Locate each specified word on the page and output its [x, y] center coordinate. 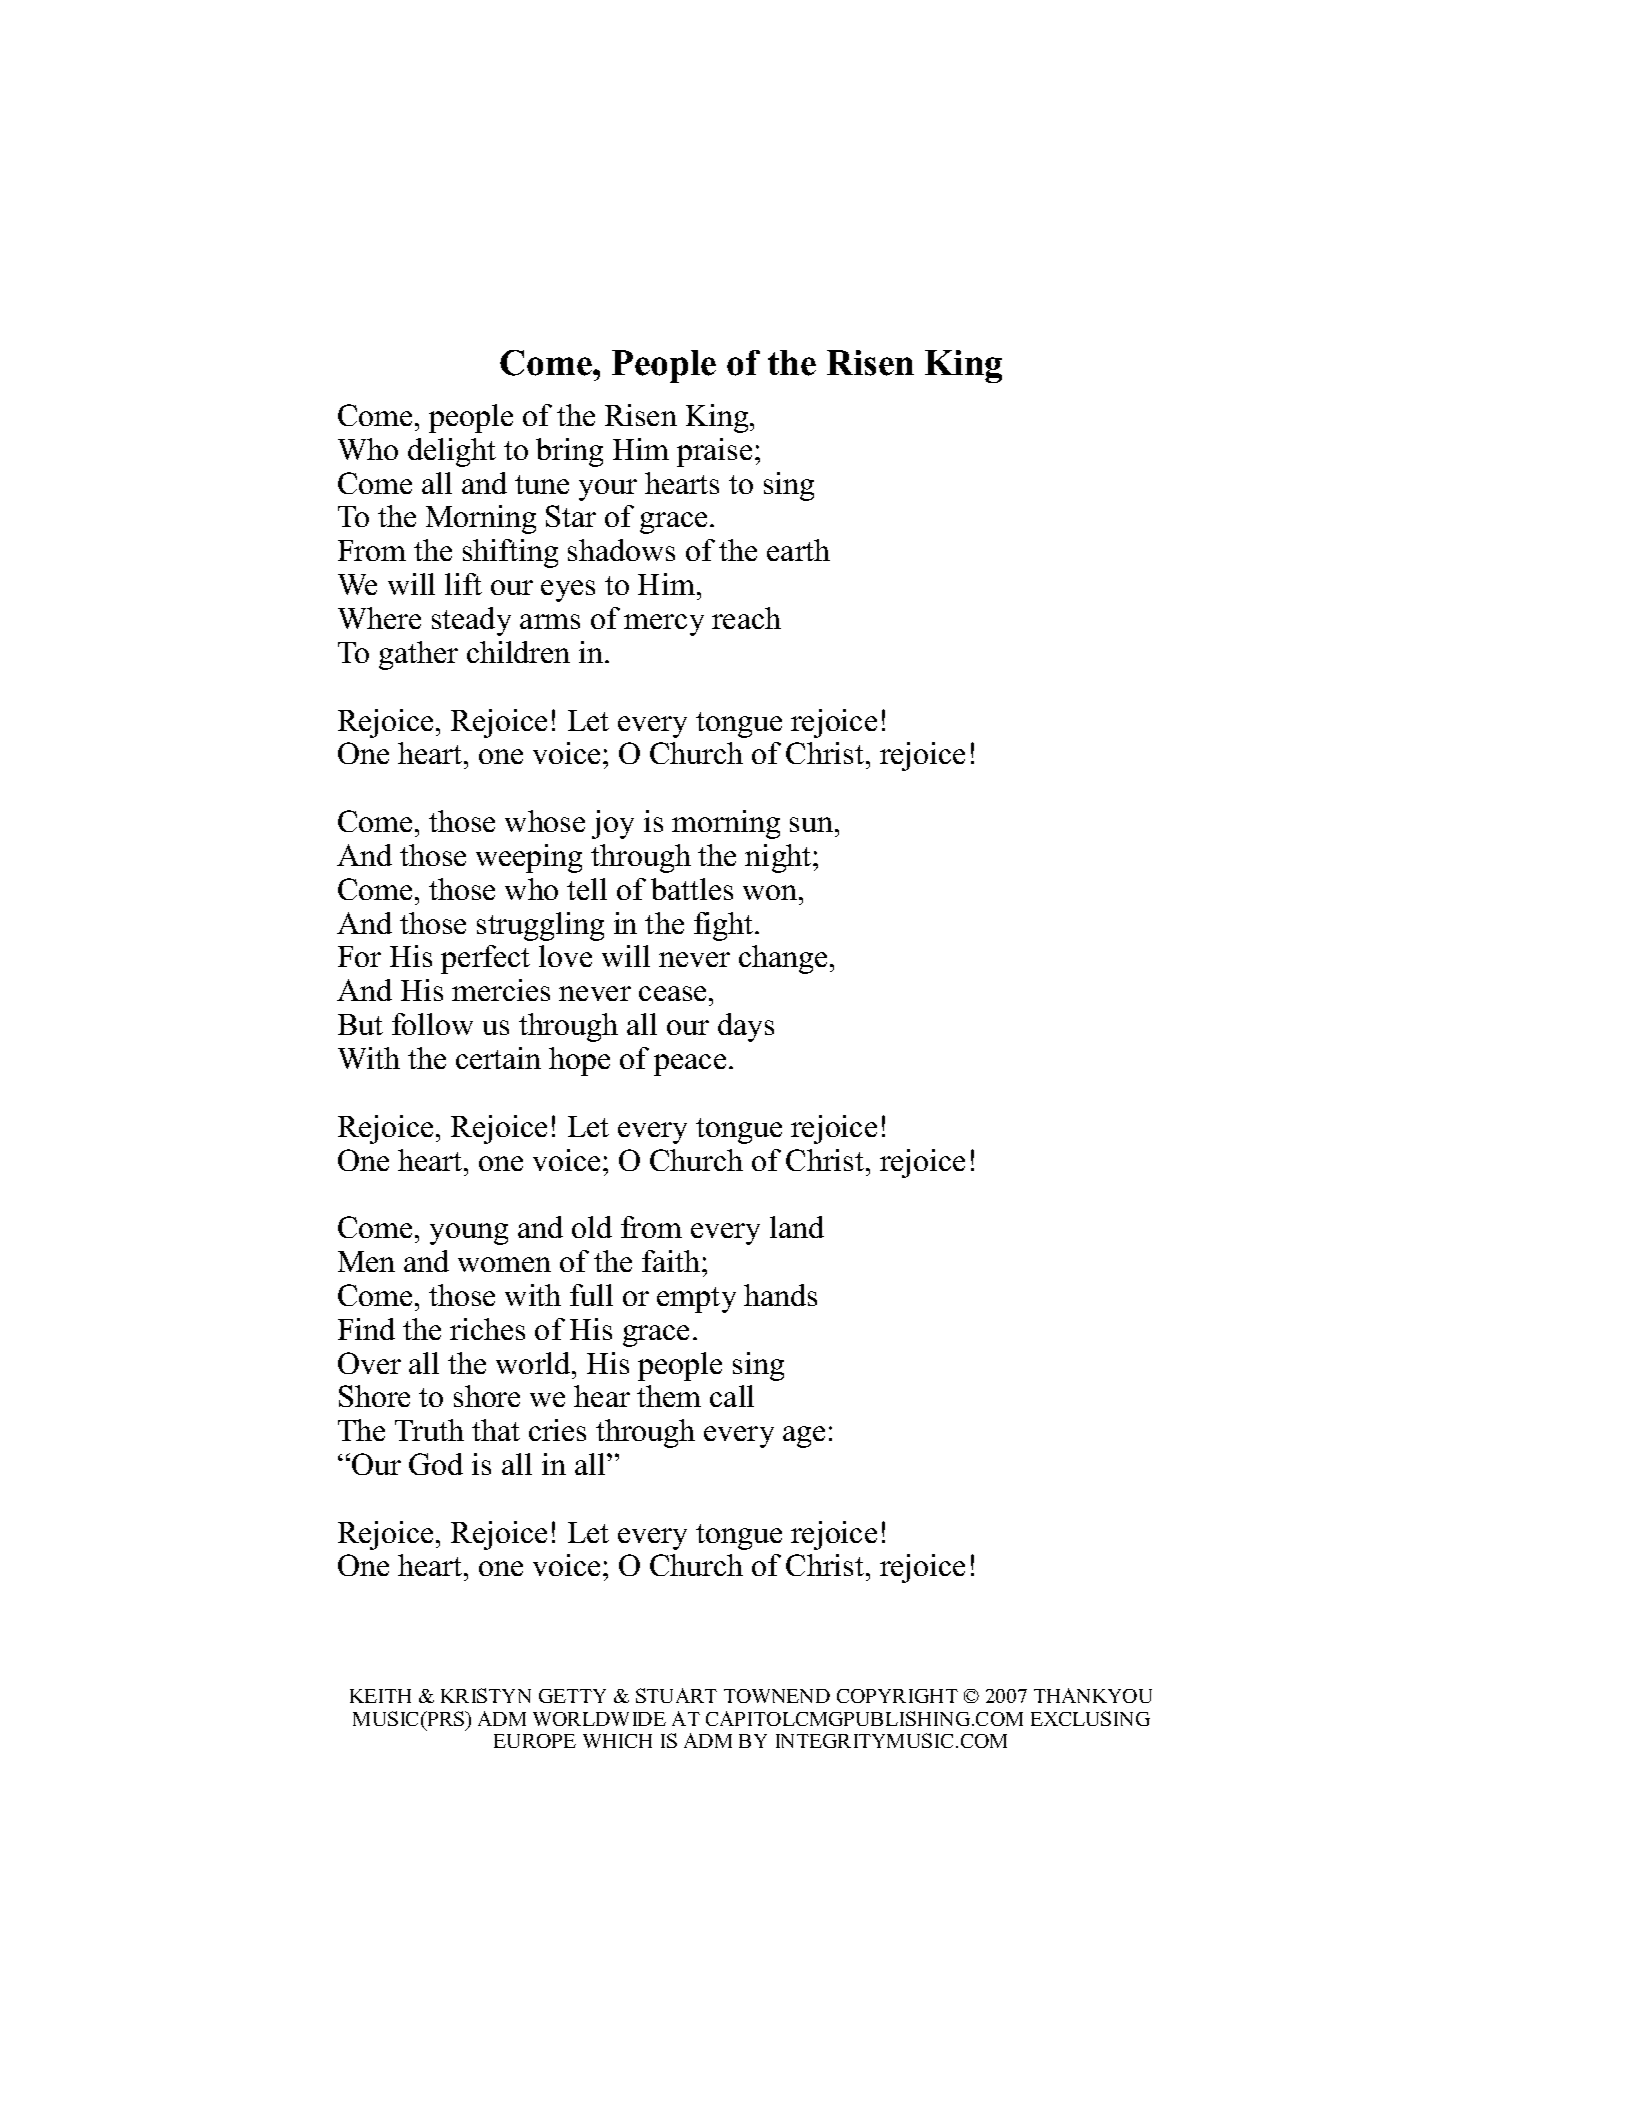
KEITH [380, 1696]
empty [696, 1300]
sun [813, 824]
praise [714, 452]
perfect [485, 959]
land [797, 1227]
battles [692, 889]
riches [487, 1329]
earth [798, 550]
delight [452, 452]
